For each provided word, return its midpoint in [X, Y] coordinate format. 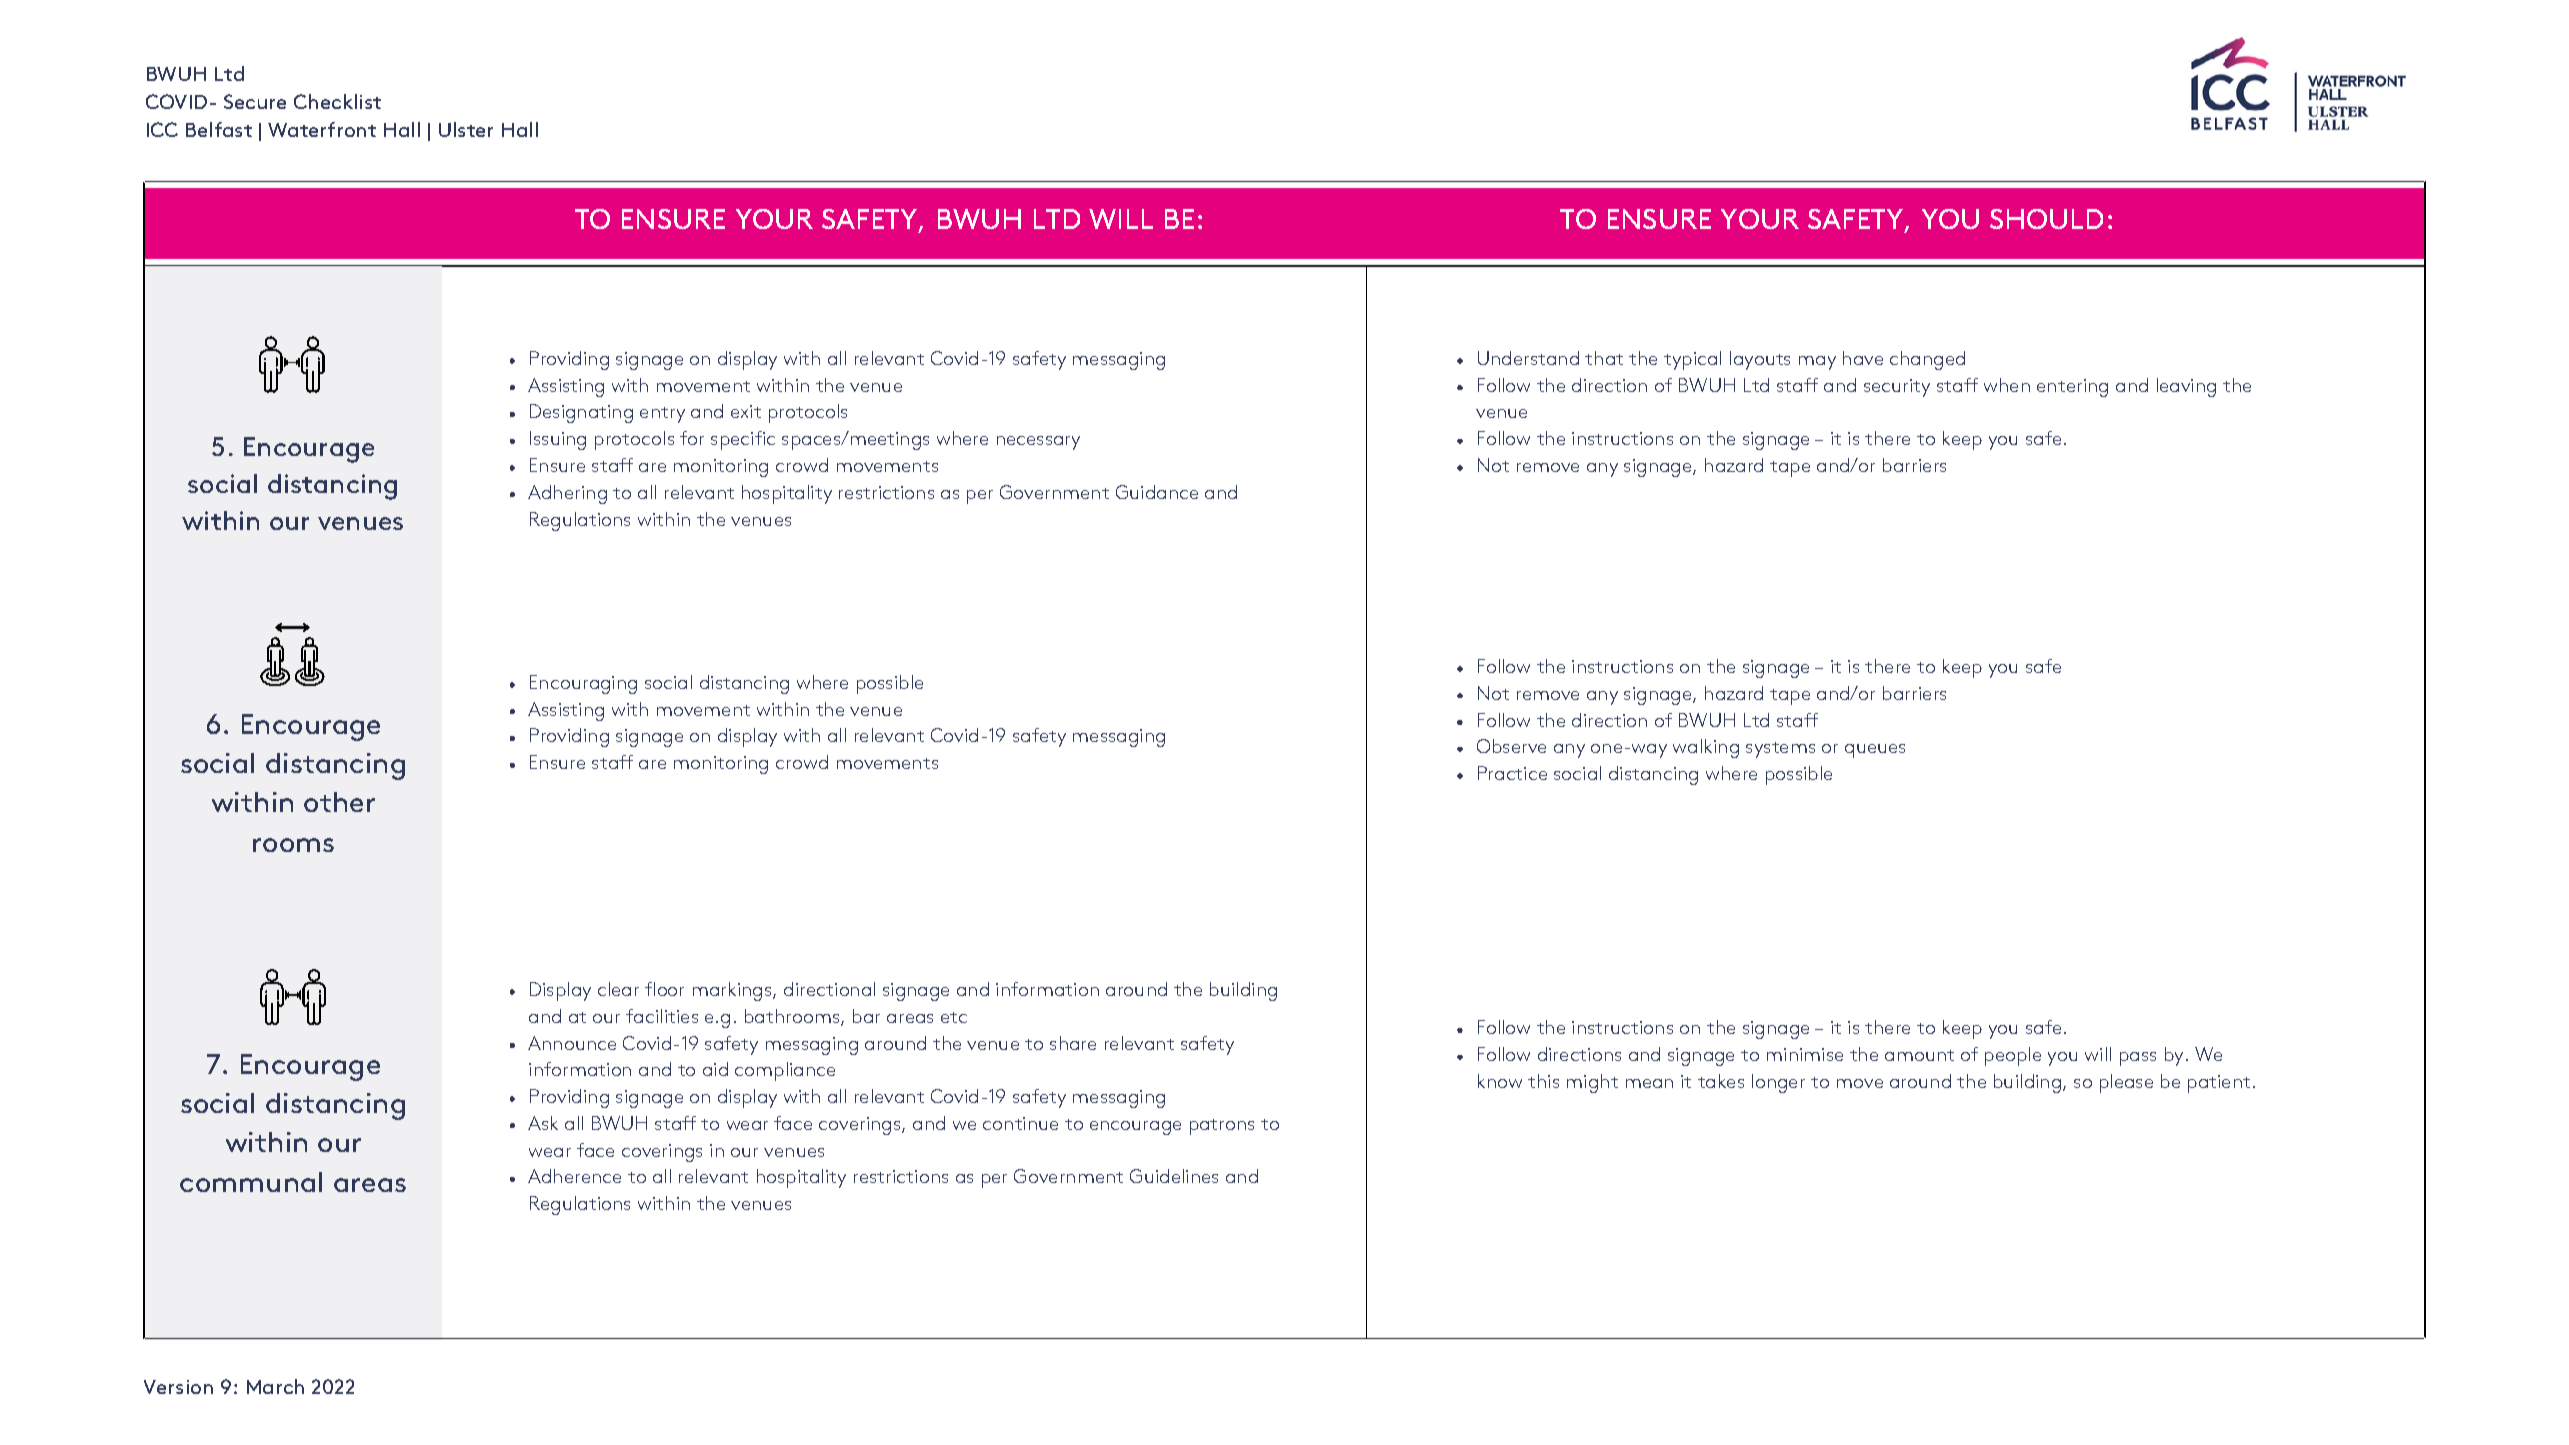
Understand [1528, 358]
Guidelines [1174, 1176]
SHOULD [2046, 219]
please [2126, 1083]
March [275, 1386]
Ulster [466, 129]
